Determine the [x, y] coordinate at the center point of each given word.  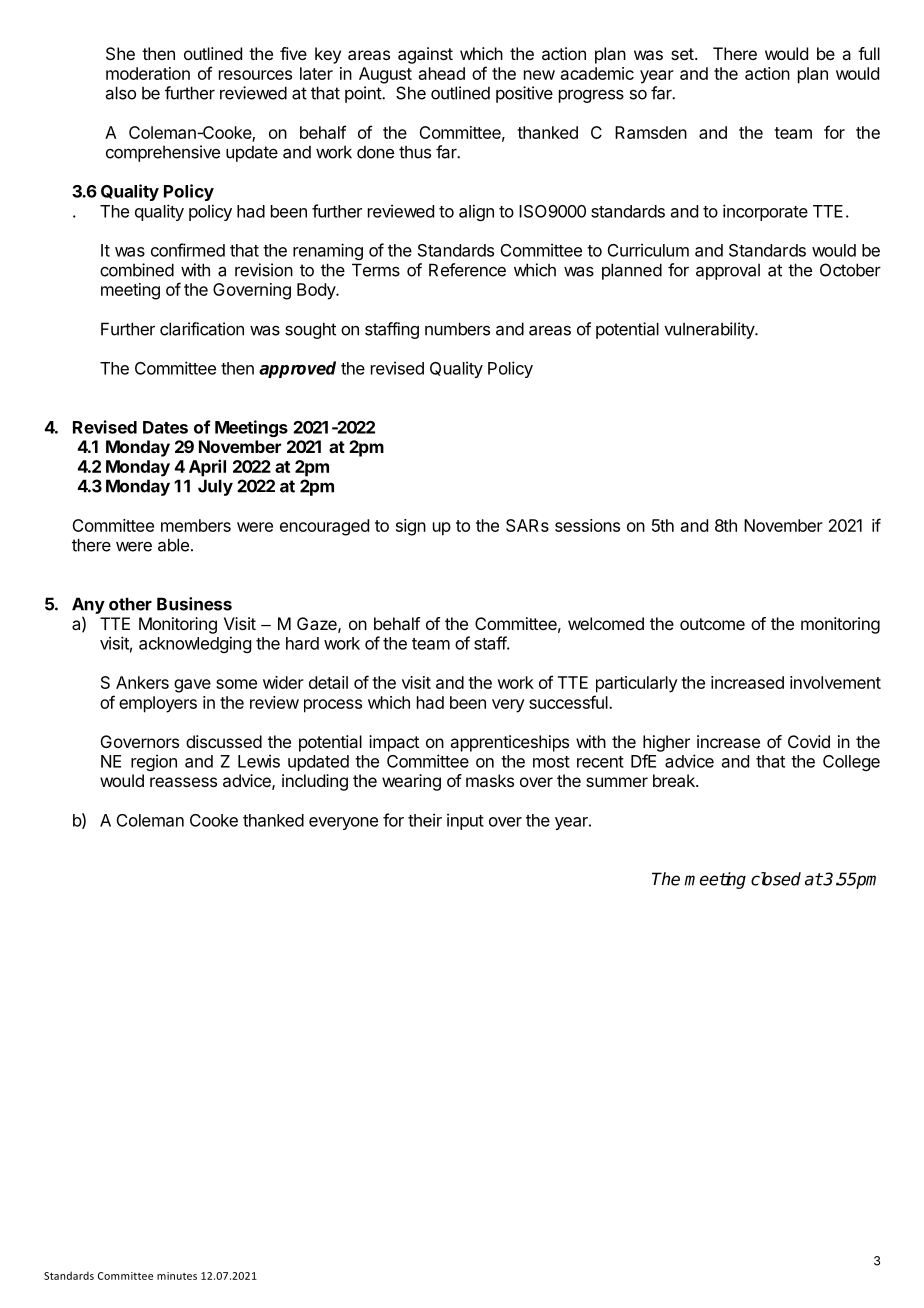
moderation [148, 73]
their [425, 820]
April [207, 468]
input [465, 821]
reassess [183, 782]
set [682, 54]
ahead [442, 73]
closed [776, 879]
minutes [177, 1276]
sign [411, 527]
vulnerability [710, 330]
